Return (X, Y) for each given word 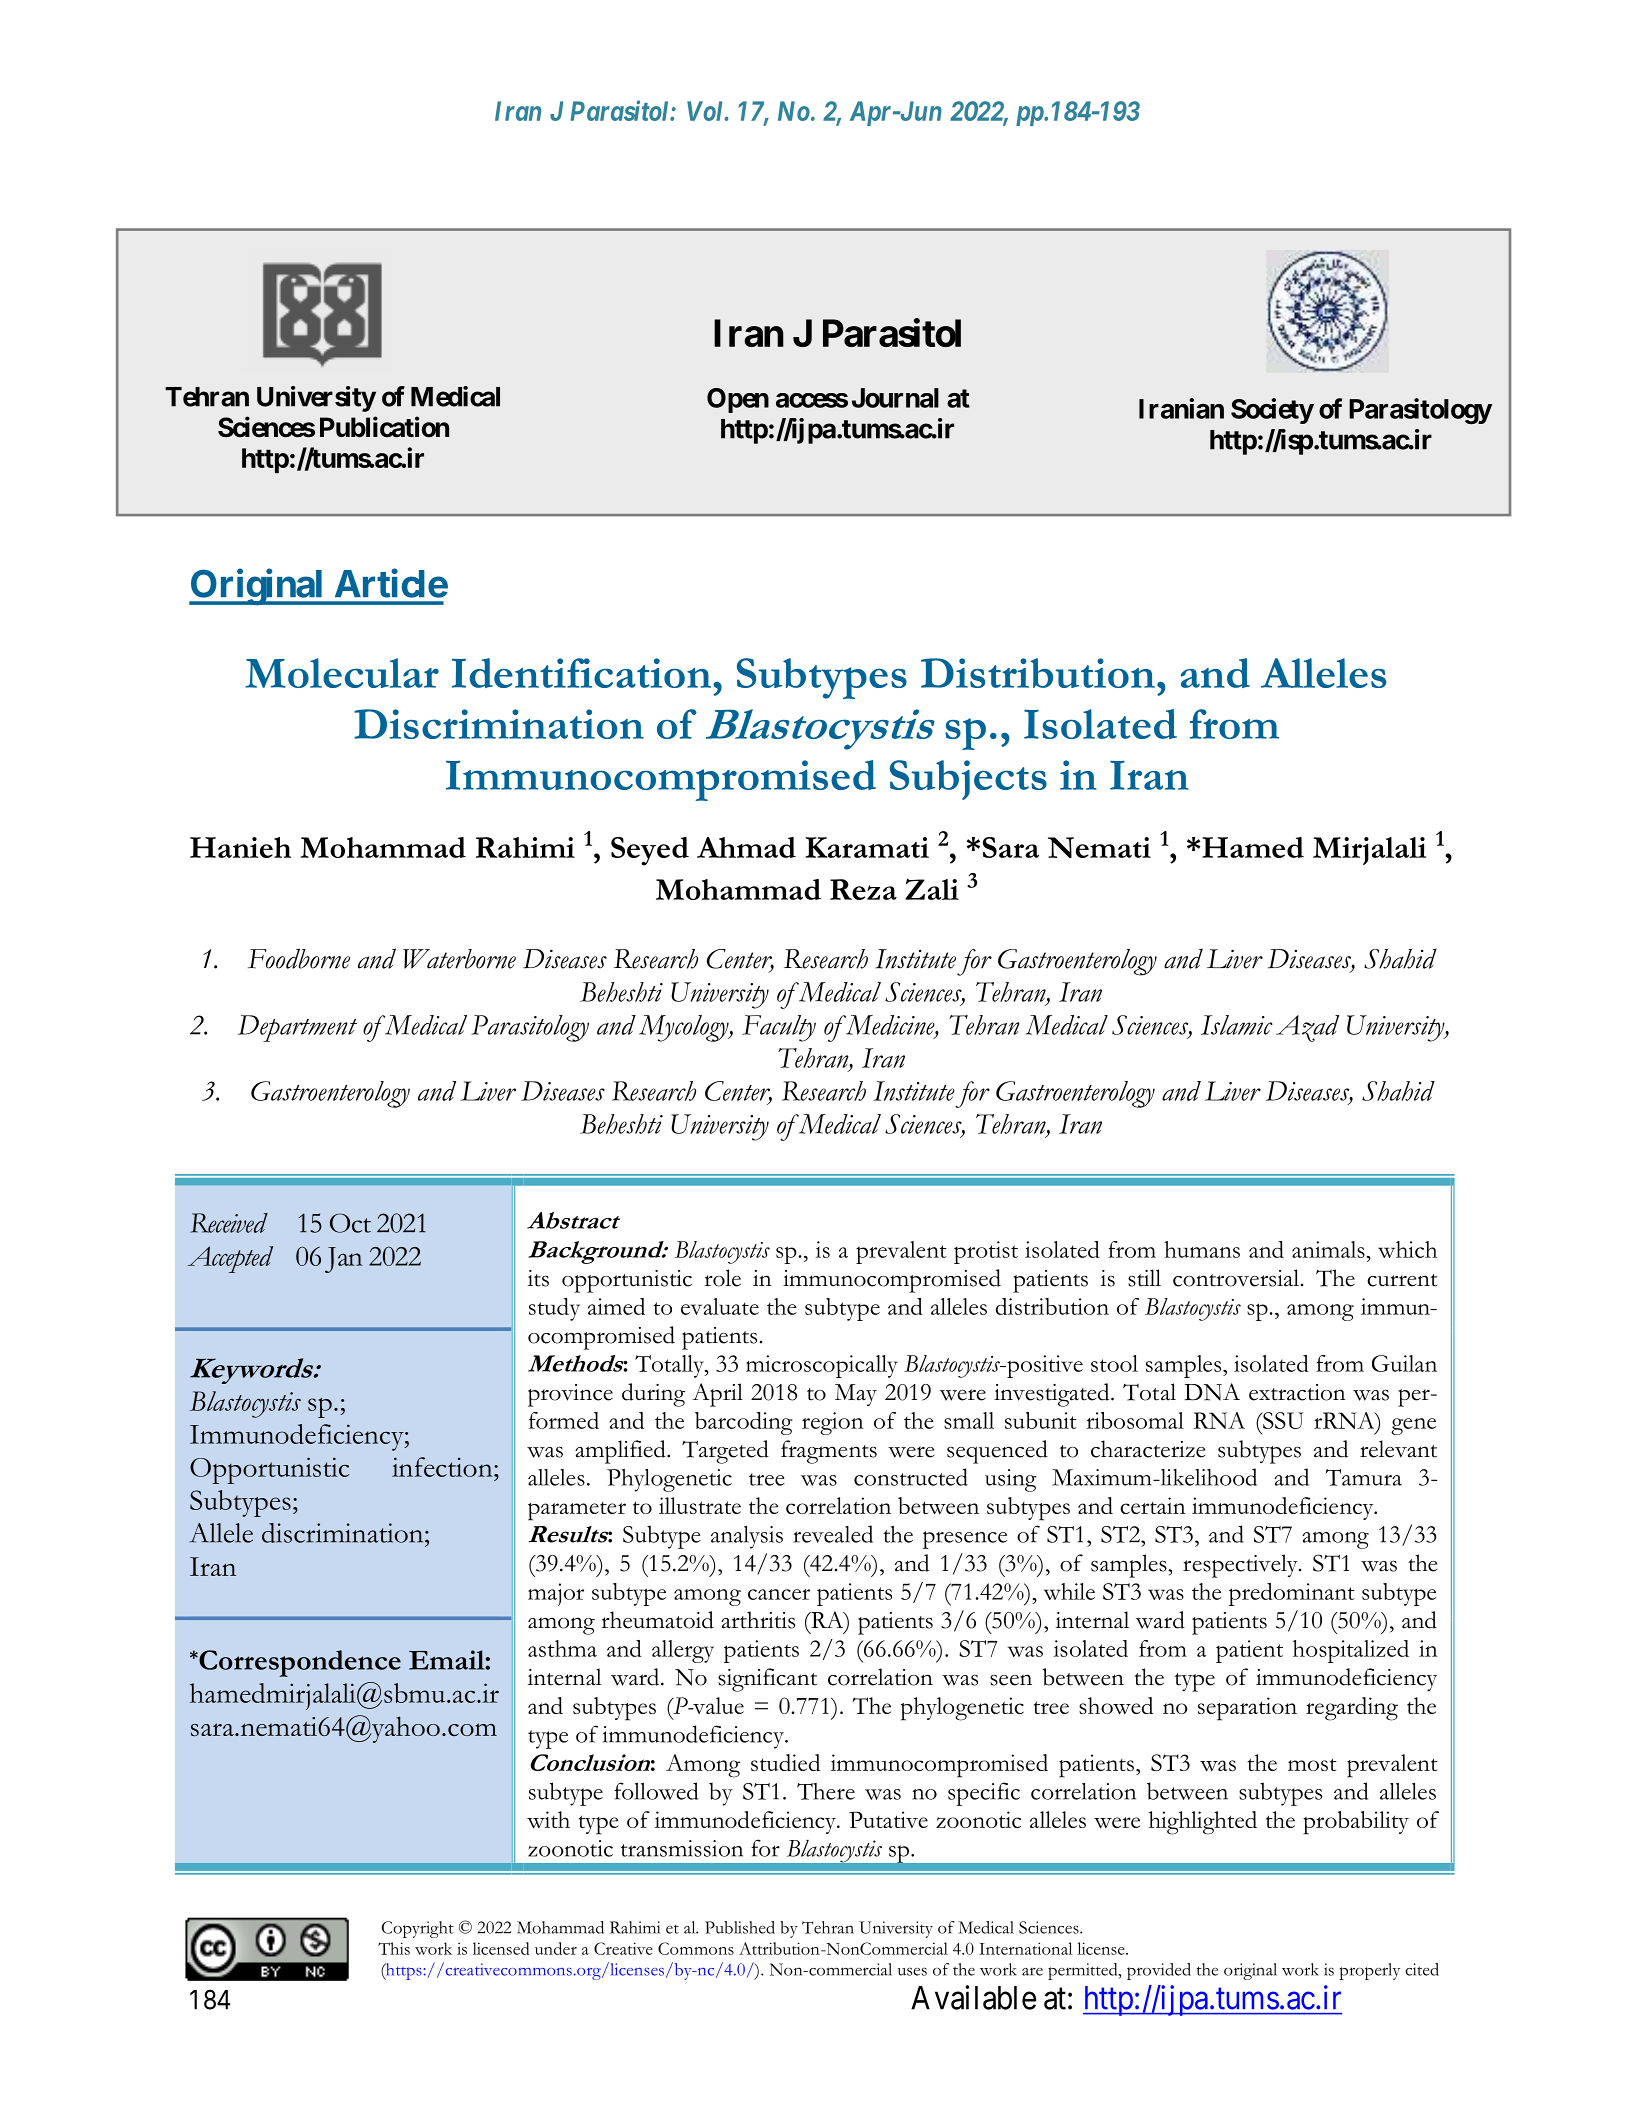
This (394, 1948)
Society (1272, 411)
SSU (1282, 1420)
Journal (895, 398)
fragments (829, 1452)
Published (740, 1927)
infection (443, 1467)
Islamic (1237, 1025)
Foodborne (299, 958)
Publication (384, 427)
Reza (863, 889)
